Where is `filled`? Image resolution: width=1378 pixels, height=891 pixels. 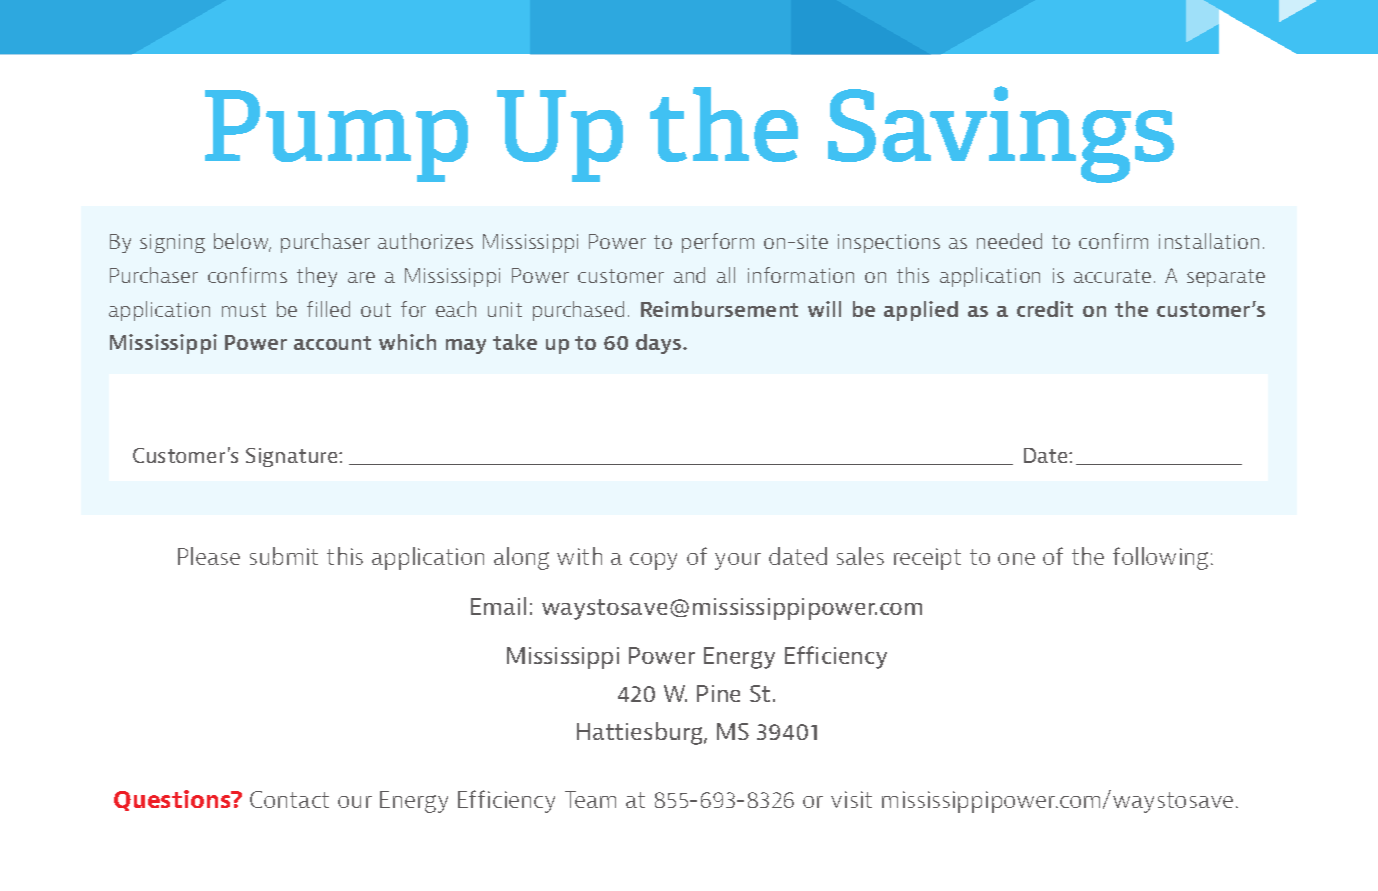 filled is located at coordinates (328, 309).
